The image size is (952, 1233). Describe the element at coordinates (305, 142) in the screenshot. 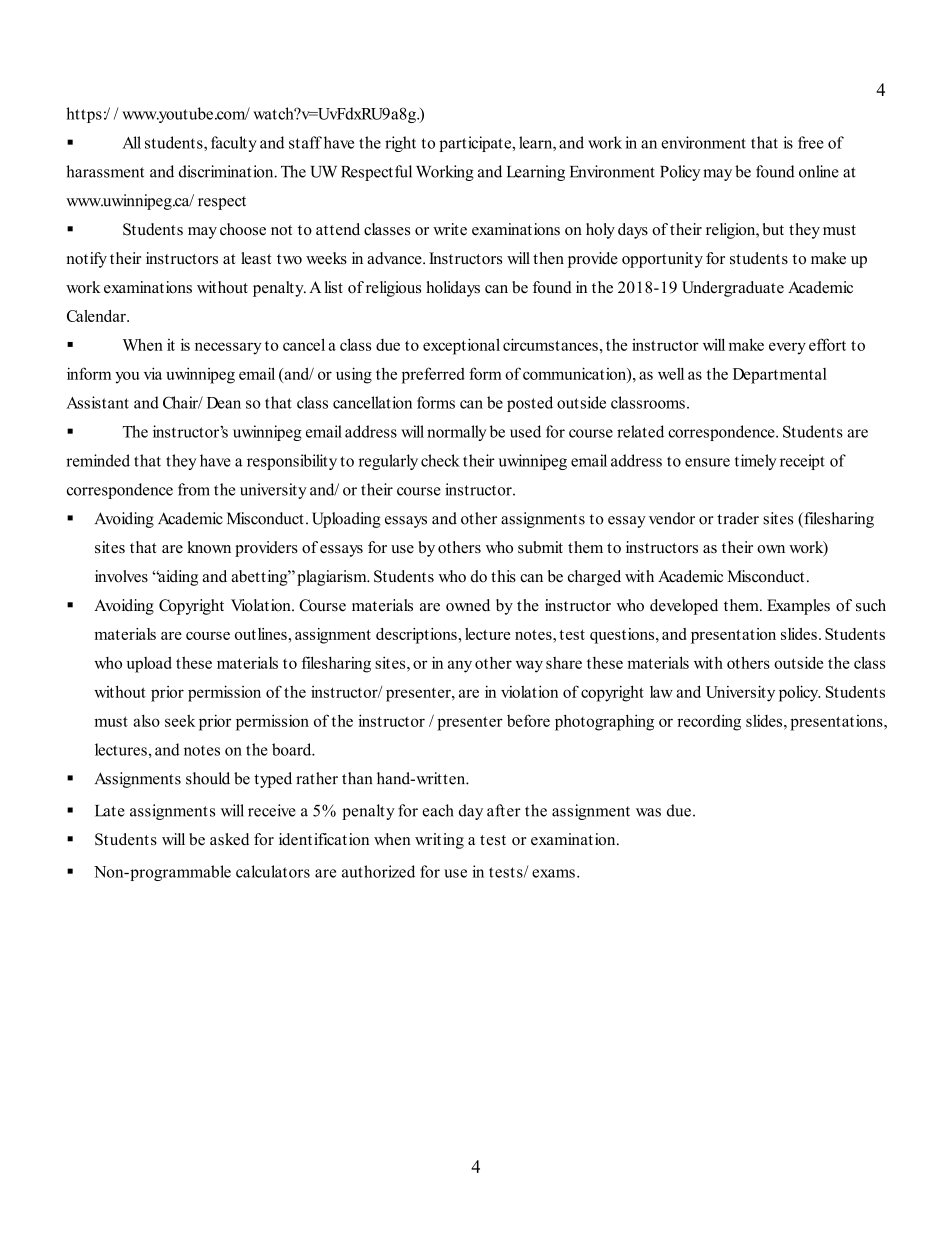

I see `staff` at that location.
